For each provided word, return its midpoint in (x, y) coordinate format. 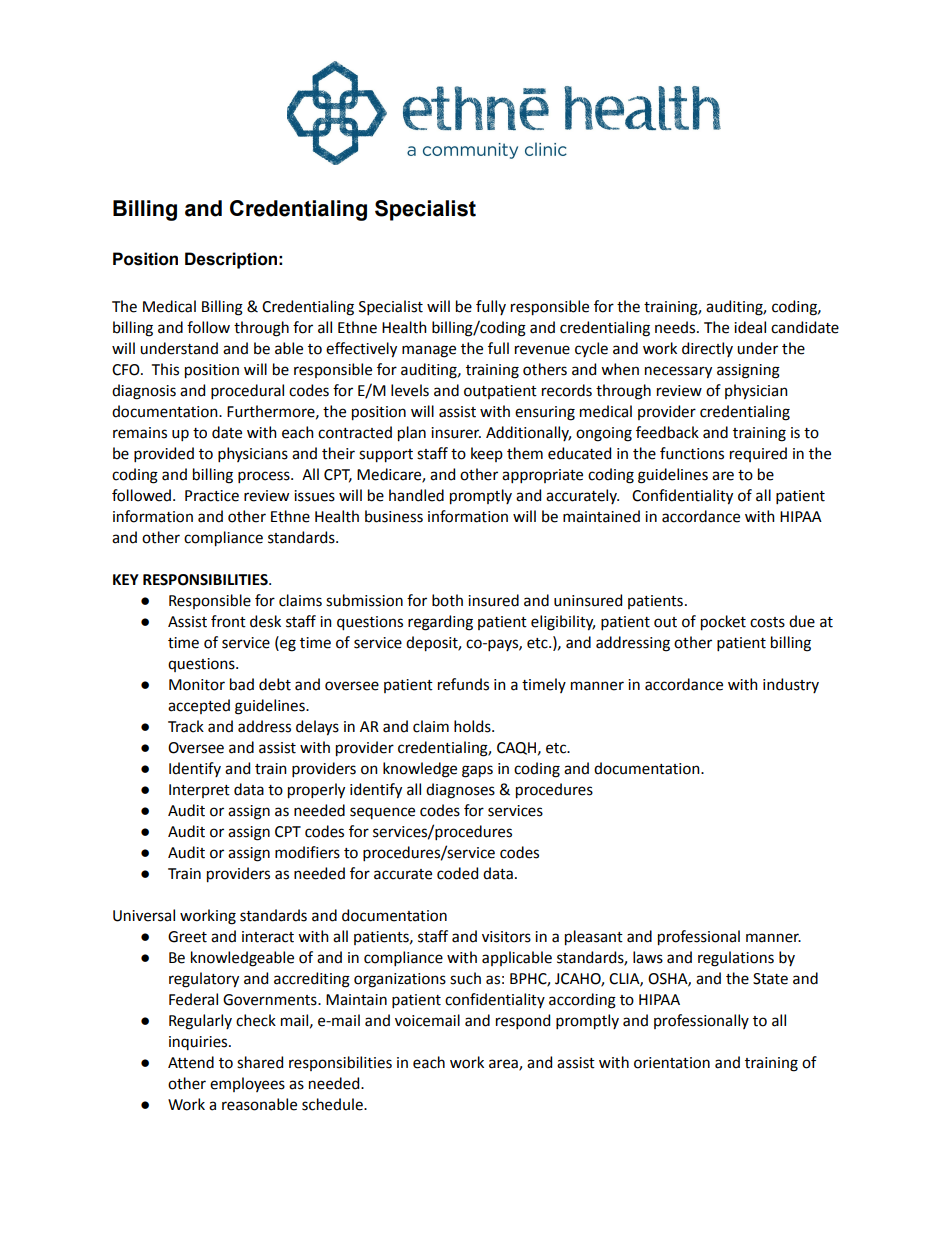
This (165, 369)
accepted (199, 706)
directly (707, 349)
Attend (191, 1062)
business (394, 516)
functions (692, 453)
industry (791, 685)
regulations (736, 959)
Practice (212, 496)
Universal (144, 915)
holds (473, 726)
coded (457, 873)
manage (429, 351)
